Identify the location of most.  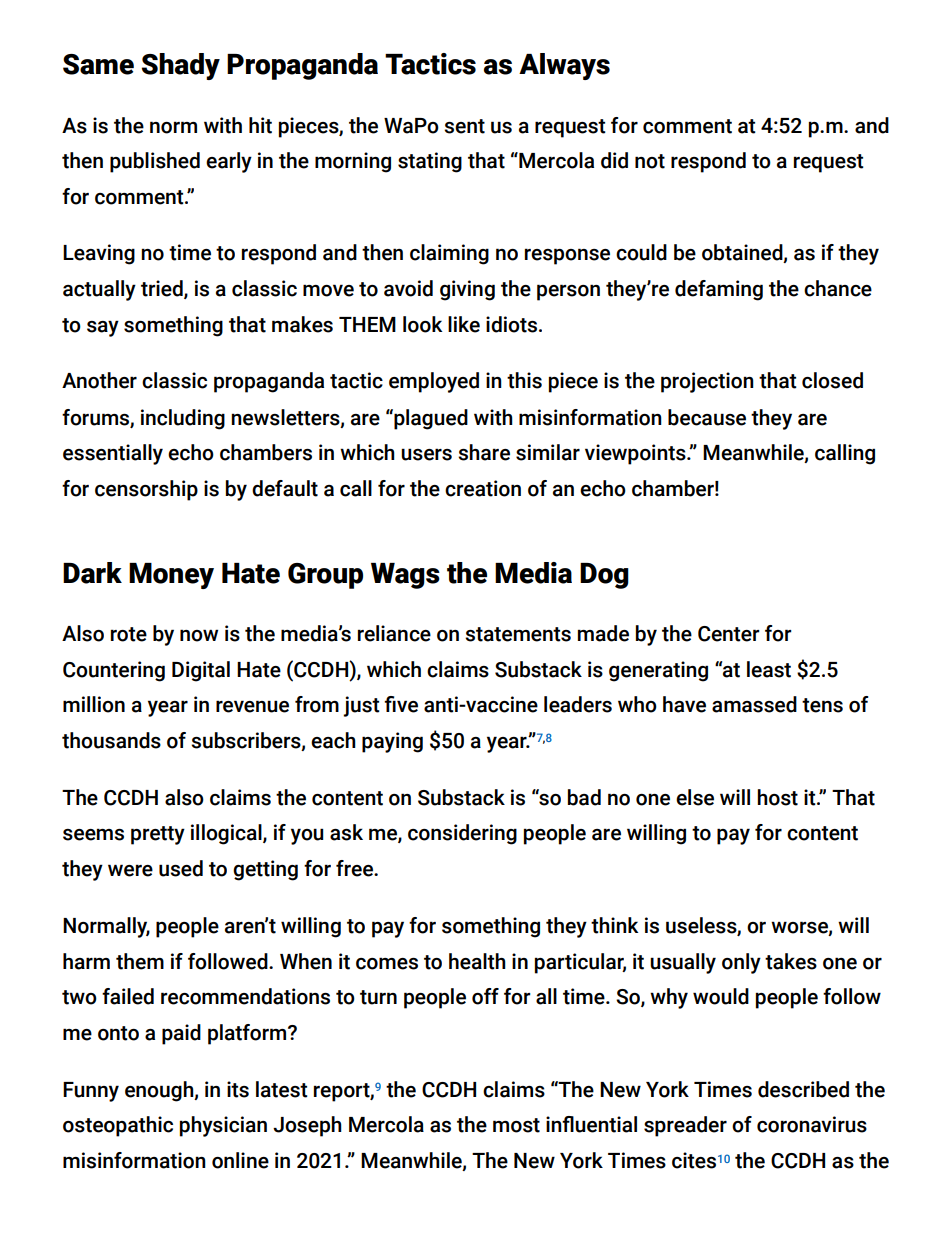
(516, 1125).
